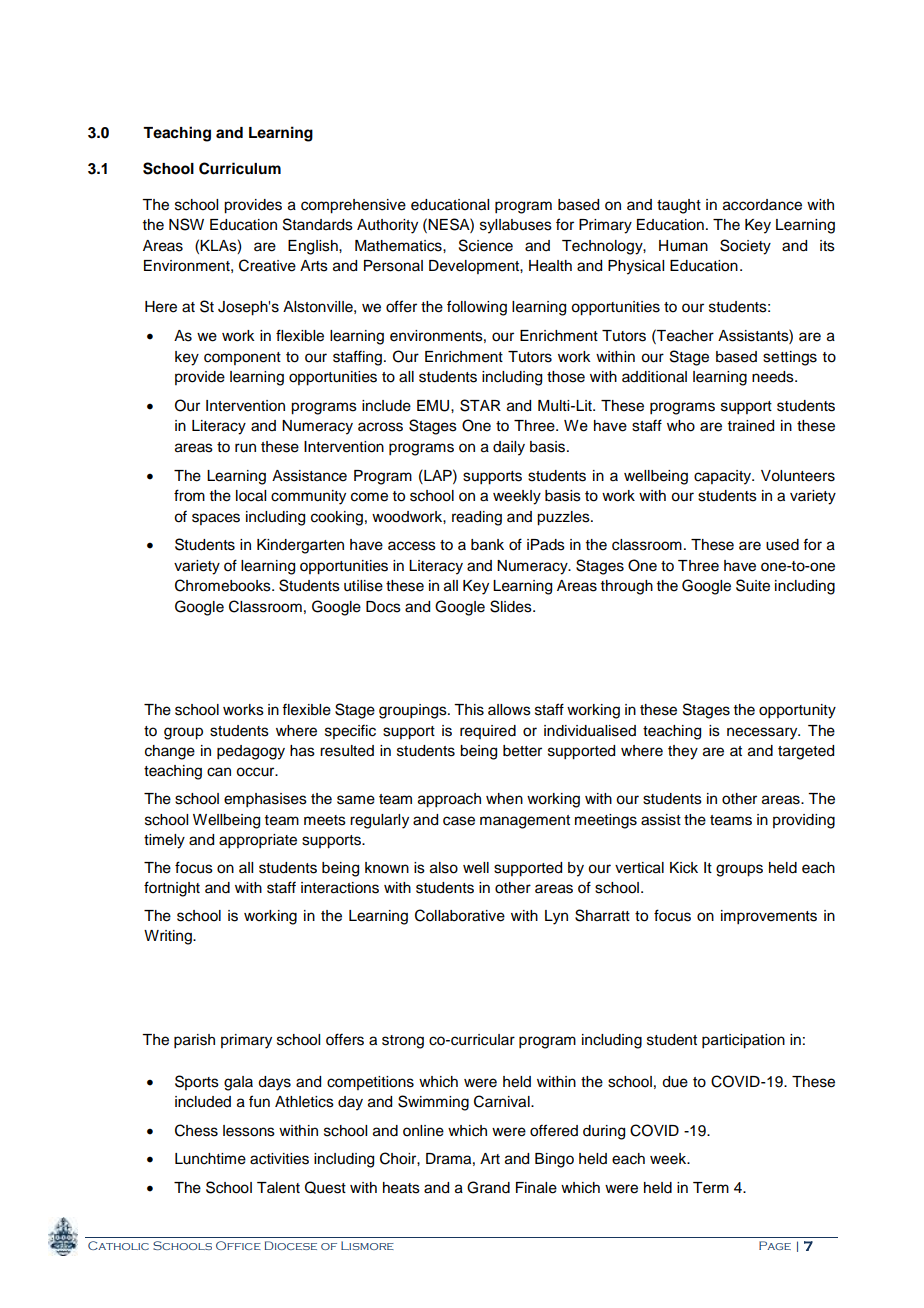 The width and height of the screenshot is (924, 1308). What do you see at coordinates (769, 917) in the screenshot?
I see `improvements` at bounding box center [769, 917].
